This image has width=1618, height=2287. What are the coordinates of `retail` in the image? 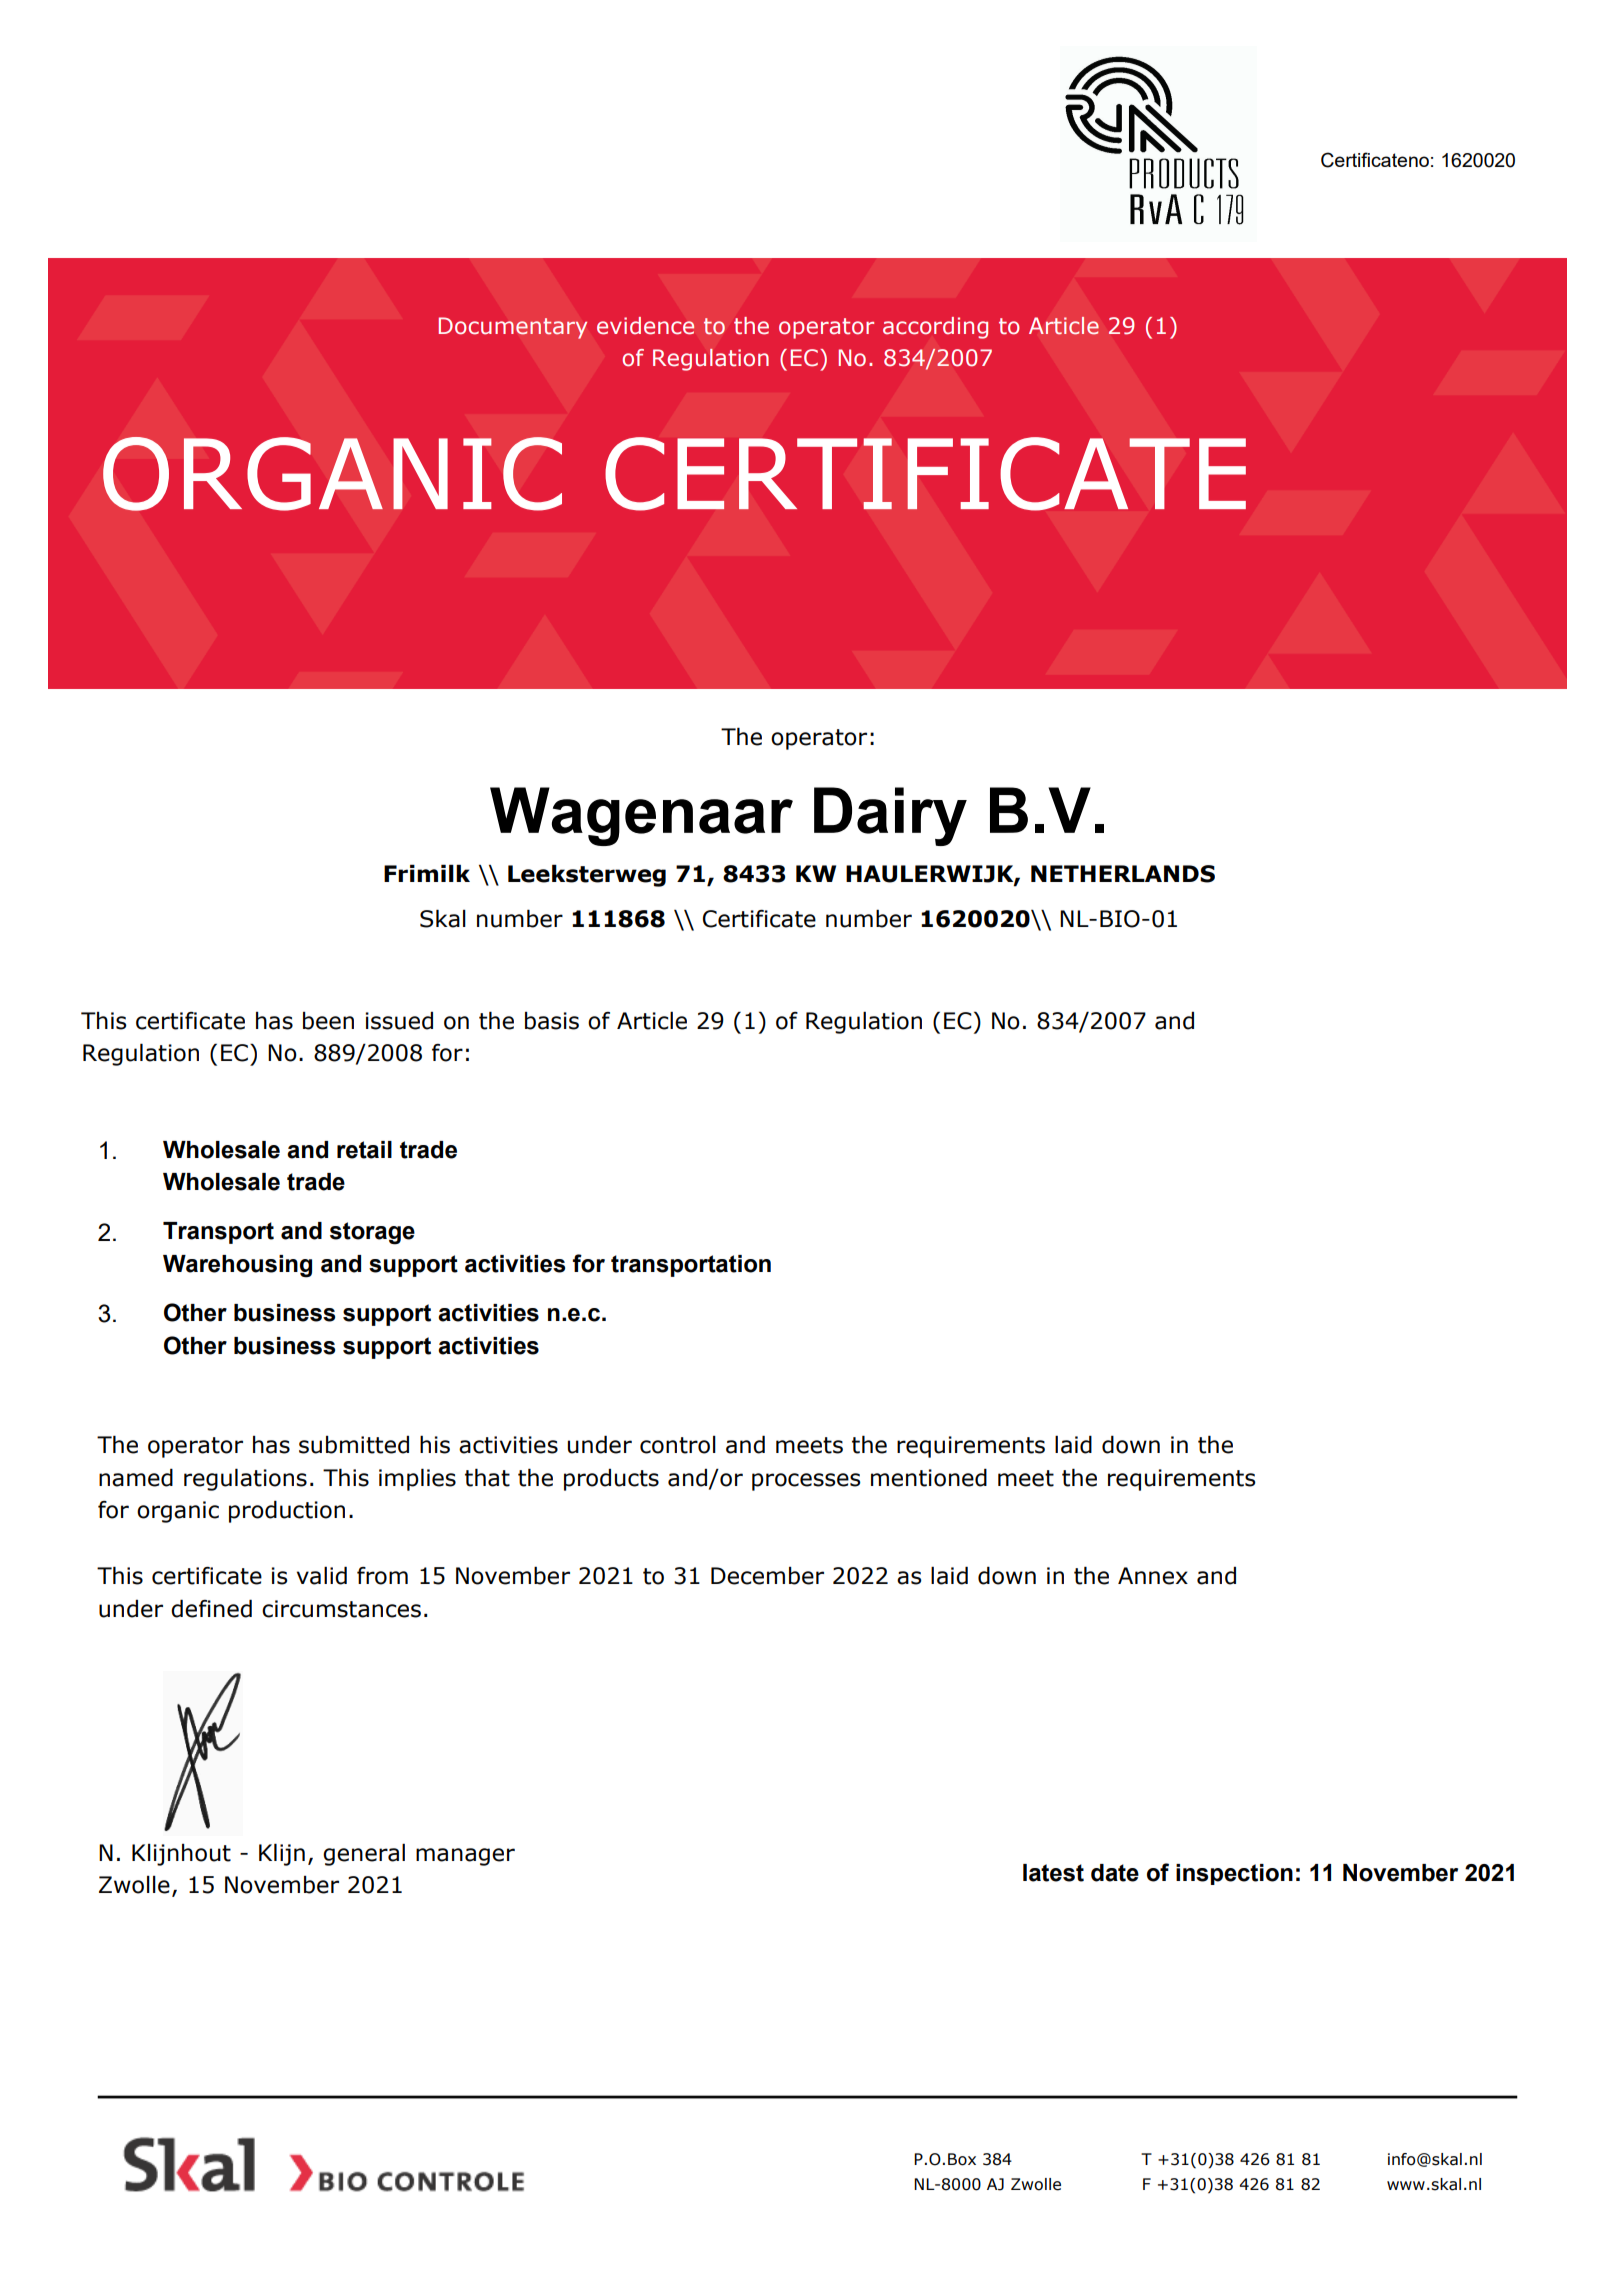 It's located at (364, 1150).
